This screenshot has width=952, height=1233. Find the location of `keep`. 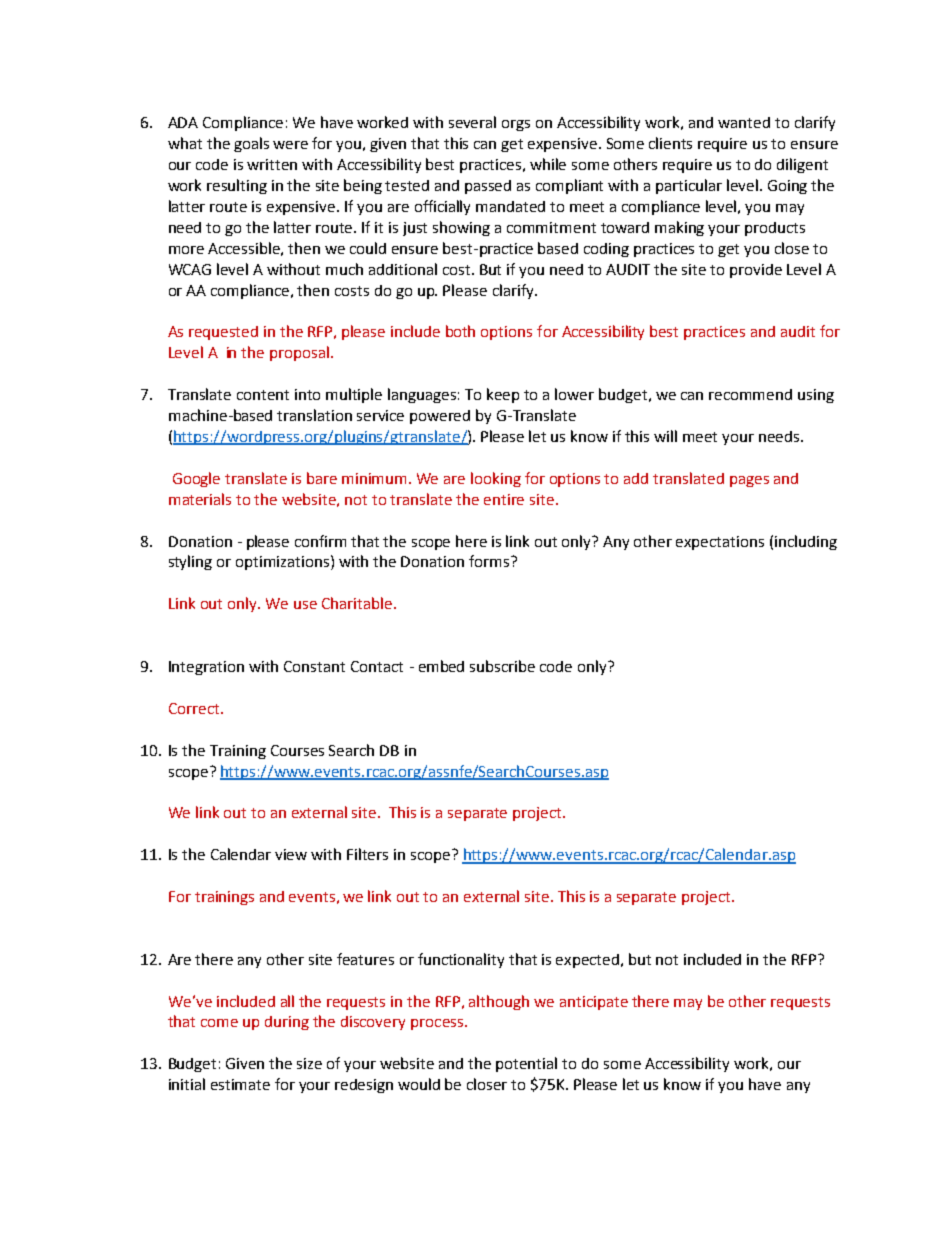

keep is located at coordinates (503, 395).
